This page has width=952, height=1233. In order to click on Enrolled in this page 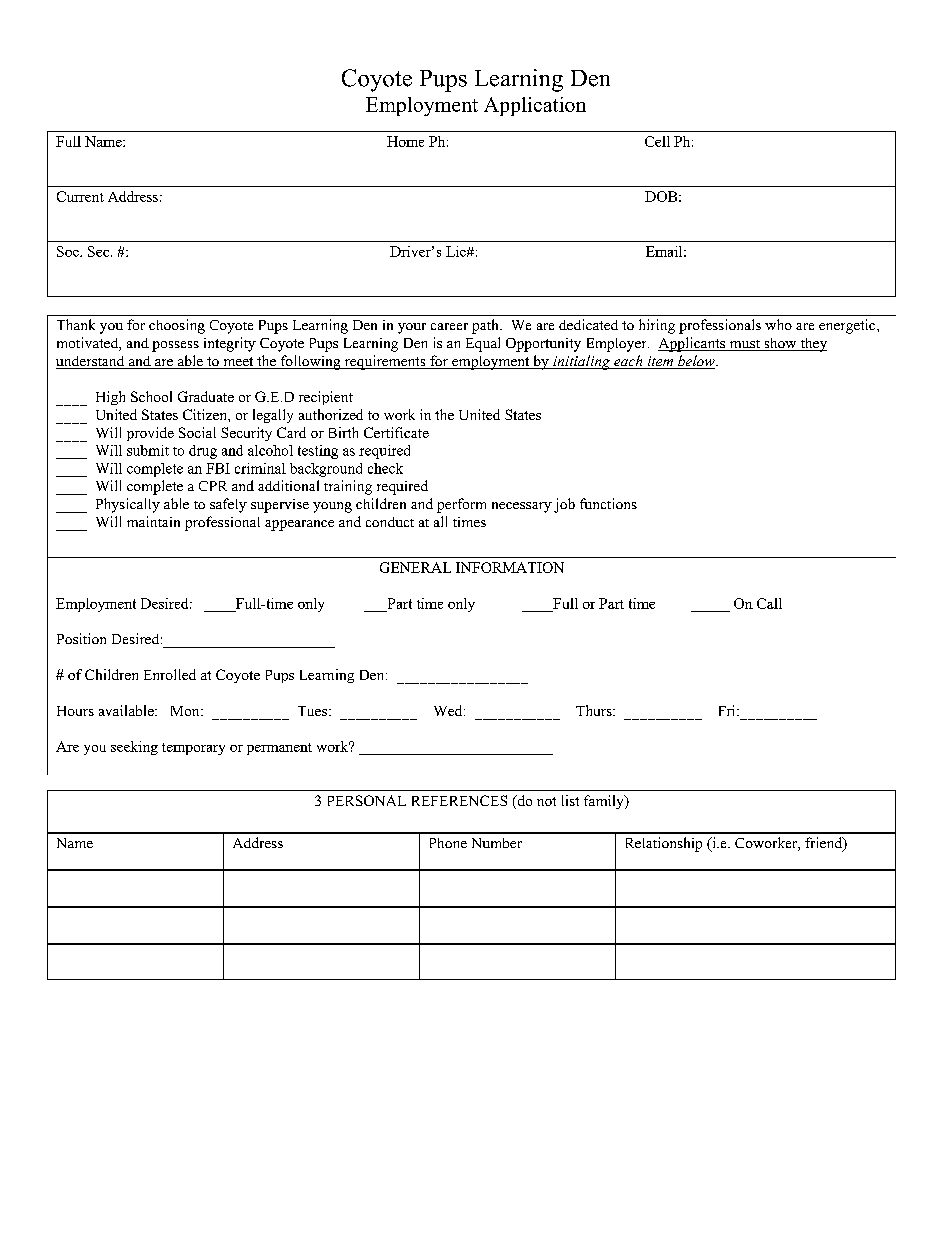, I will do `click(170, 674)`.
